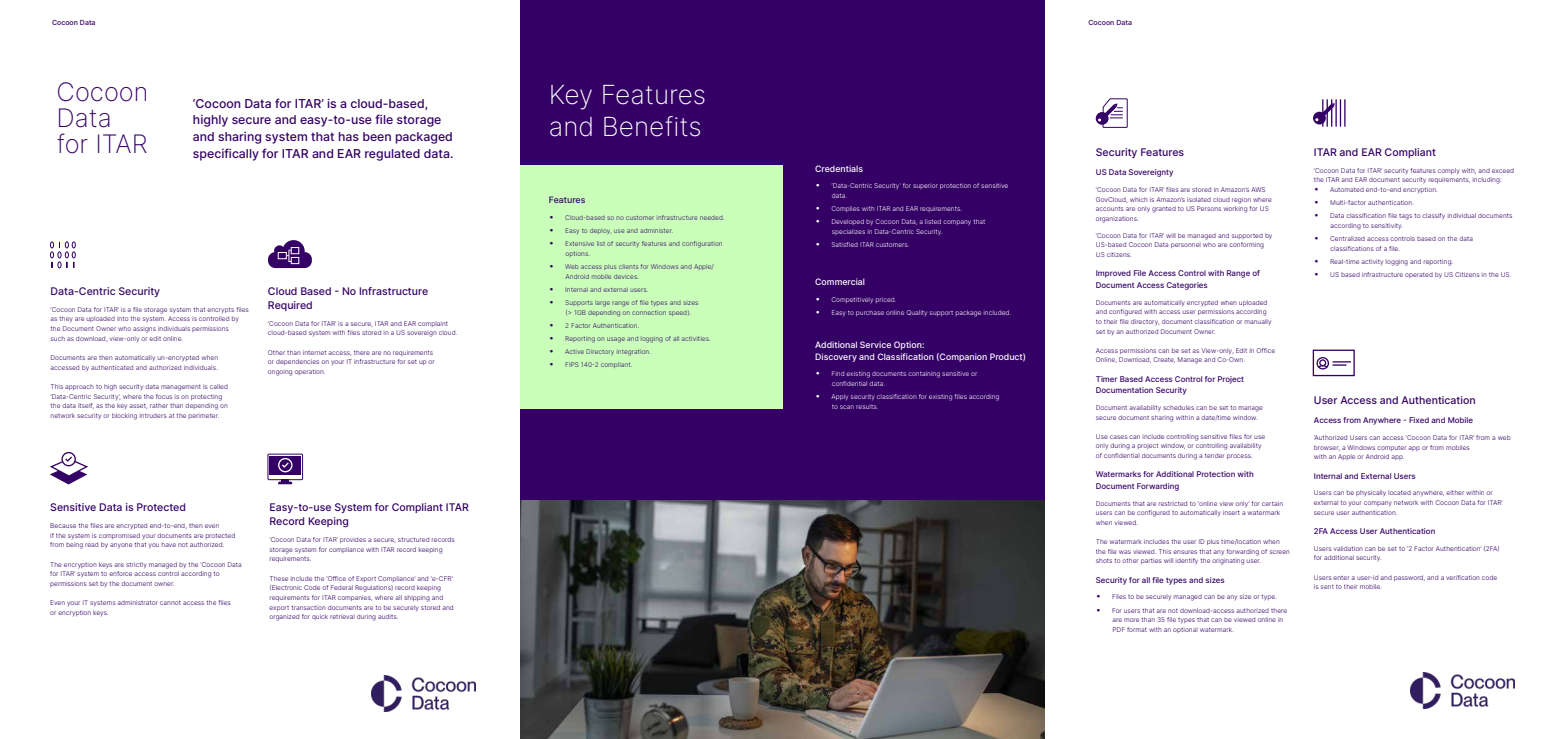 This screenshot has width=1568, height=739. Describe the element at coordinates (838, 373) in the screenshot. I see `Find` at that location.
